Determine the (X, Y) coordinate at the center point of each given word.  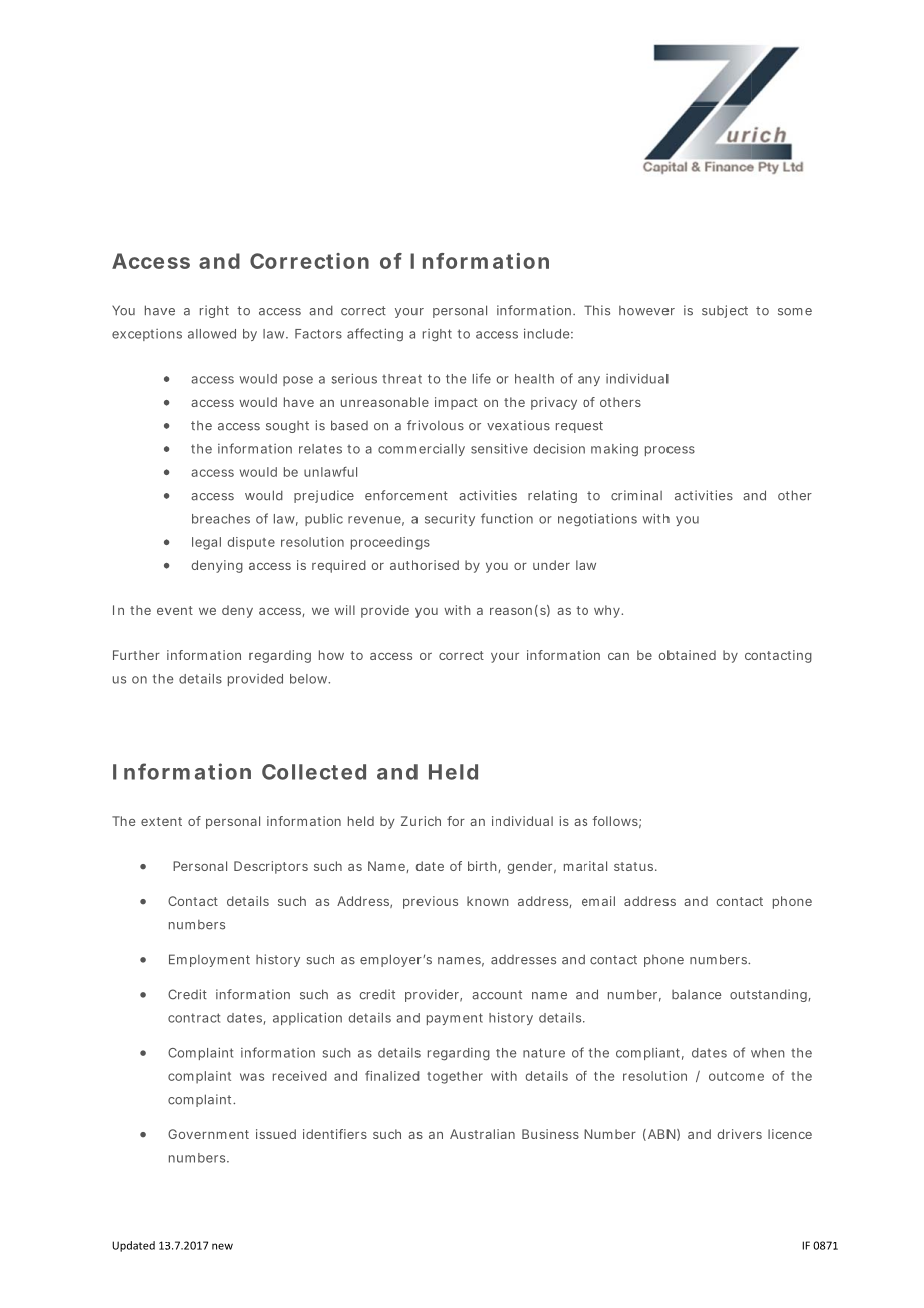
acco (488, 996)
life (482, 378)
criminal (636, 495)
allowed (212, 334)
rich (430, 821)
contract (194, 1018)
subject (725, 311)
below (310, 679)
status (635, 866)
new (222, 1246)
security (450, 520)
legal (206, 543)
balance (697, 995)
